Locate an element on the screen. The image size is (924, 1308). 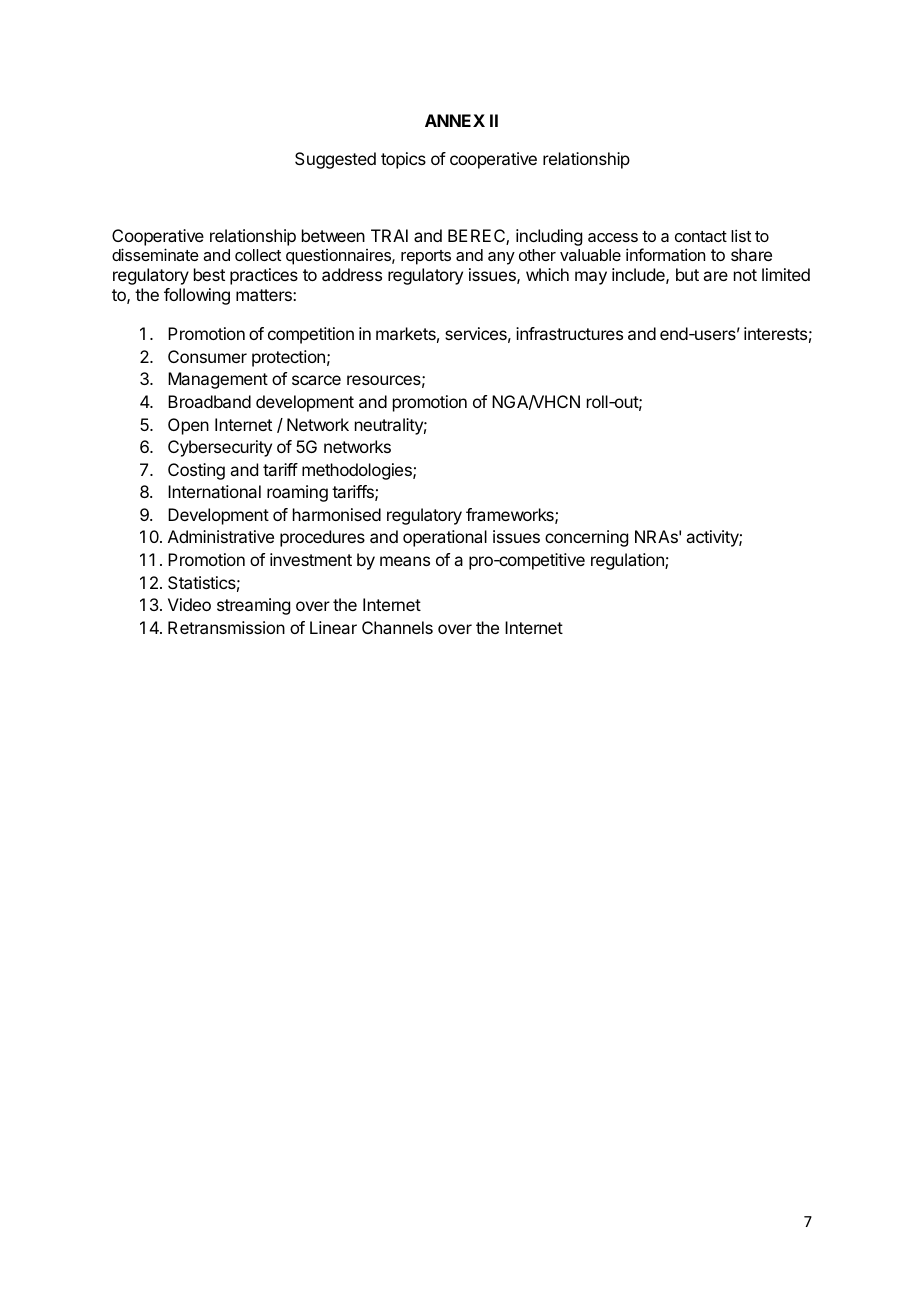
Suggested is located at coordinates (335, 160).
